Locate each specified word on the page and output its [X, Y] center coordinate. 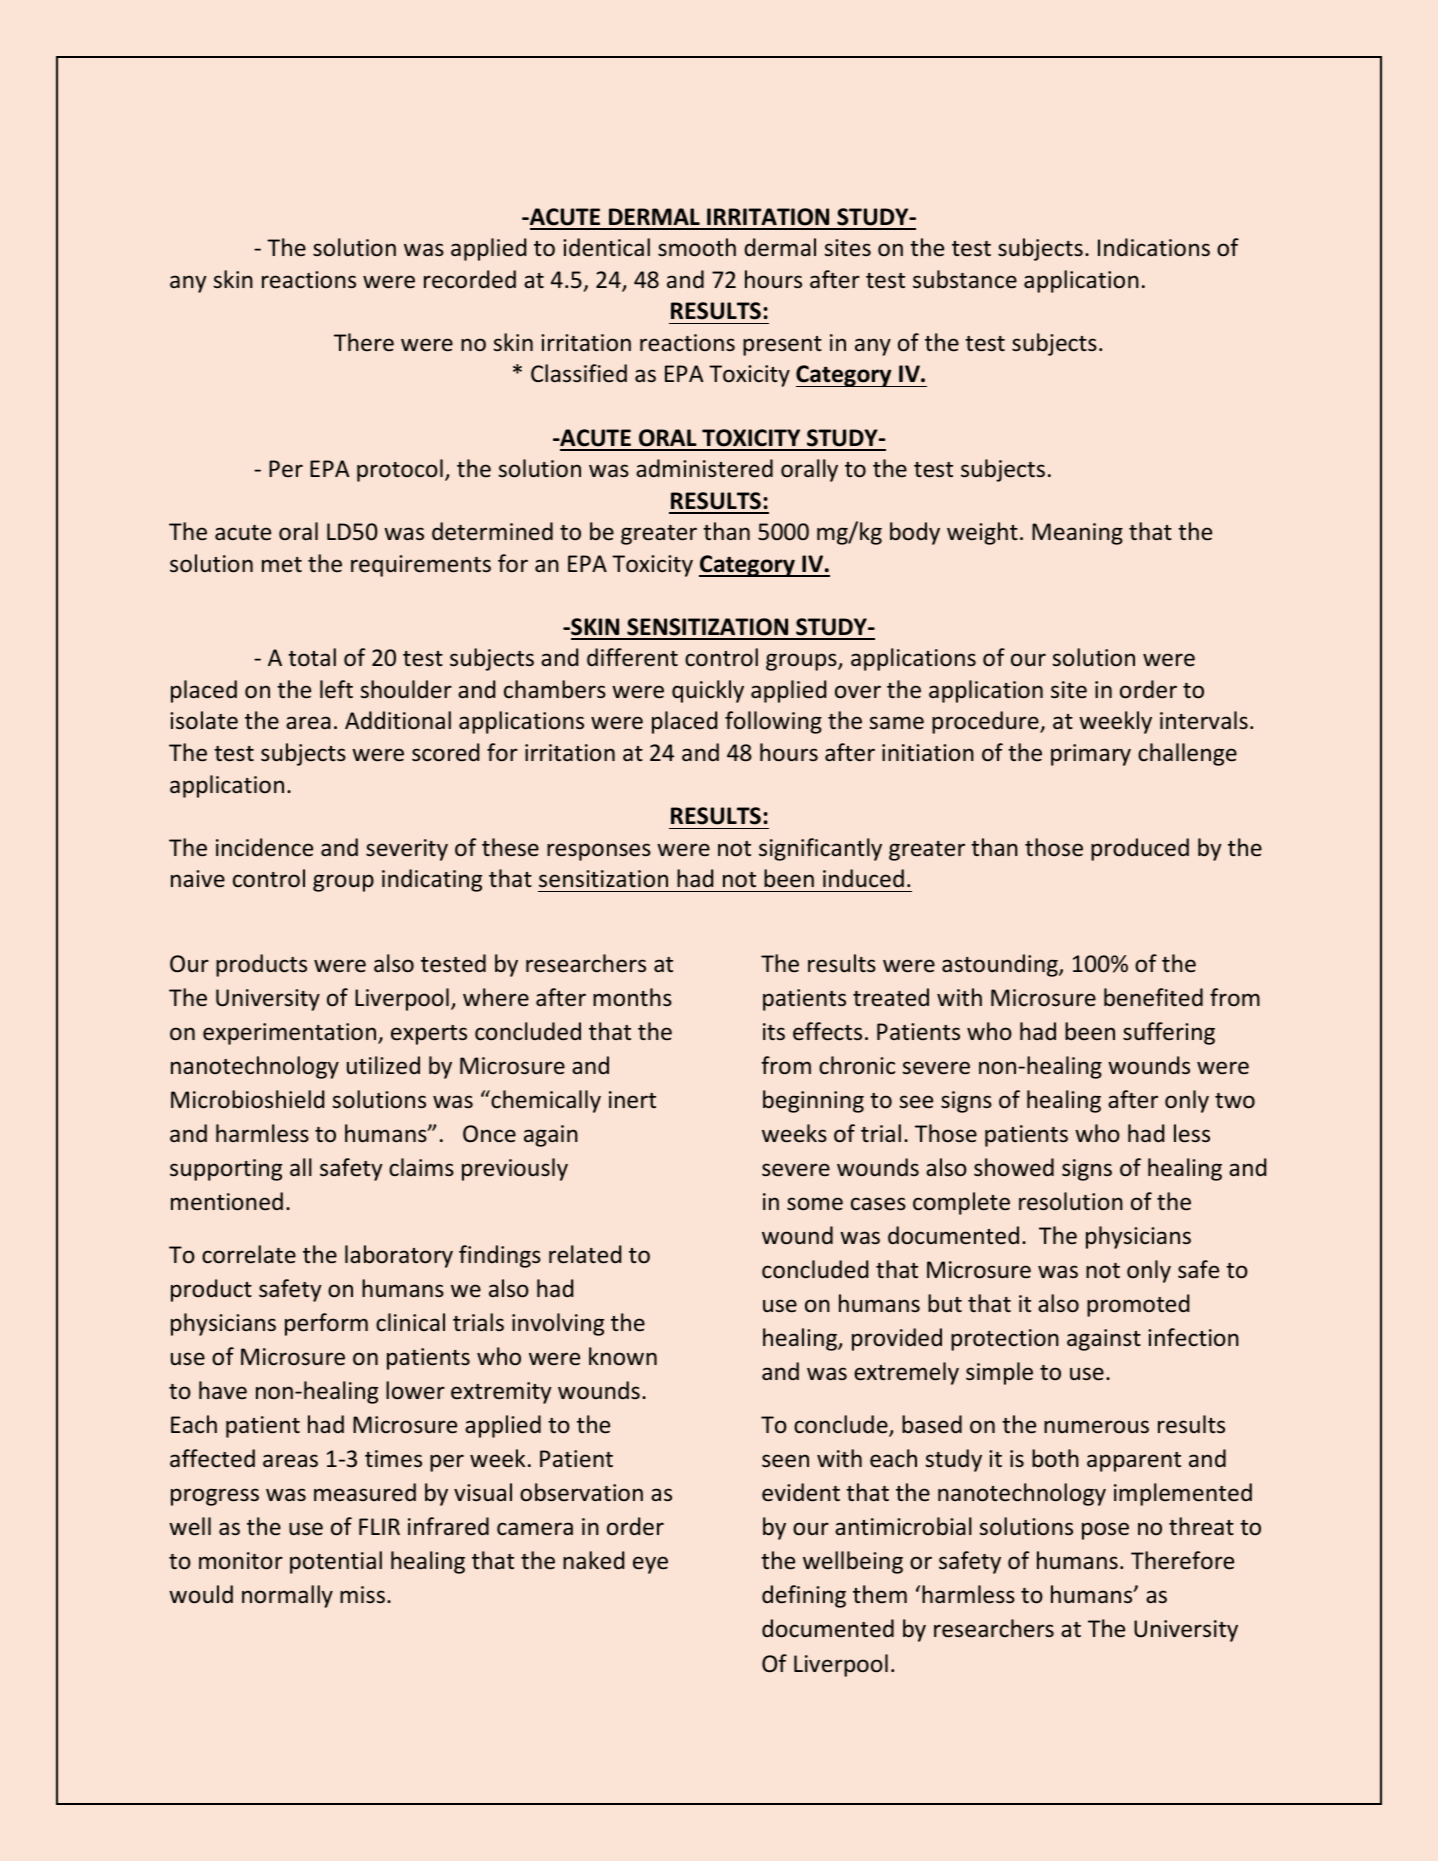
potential [336, 1562]
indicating [432, 880]
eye [650, 1565]
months [632, 997]
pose [1105, 1531]
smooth [697, 247]
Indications [1154, 247]
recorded [470, 279]
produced [1140, 849]
